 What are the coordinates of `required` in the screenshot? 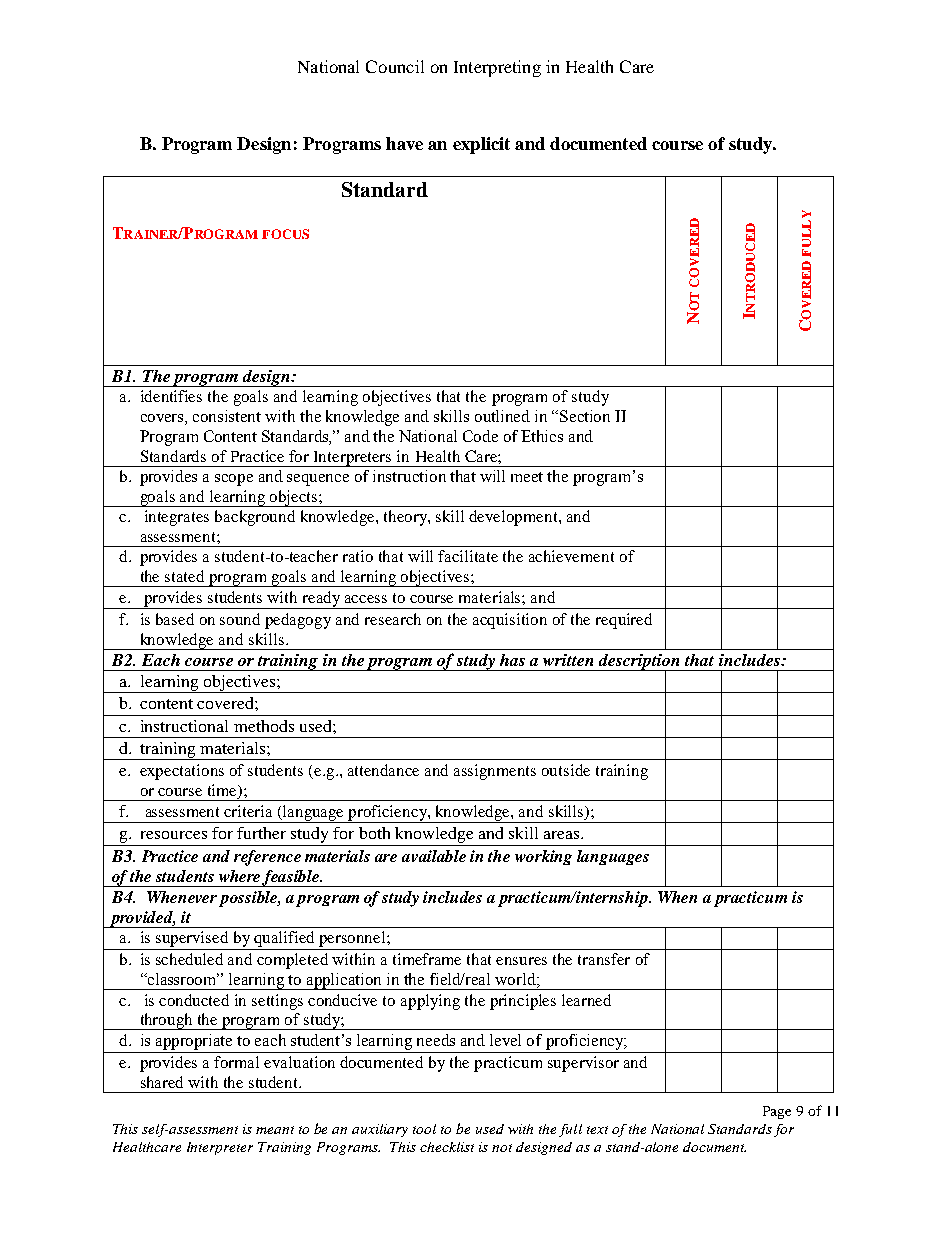 It's located at (624, 621).
